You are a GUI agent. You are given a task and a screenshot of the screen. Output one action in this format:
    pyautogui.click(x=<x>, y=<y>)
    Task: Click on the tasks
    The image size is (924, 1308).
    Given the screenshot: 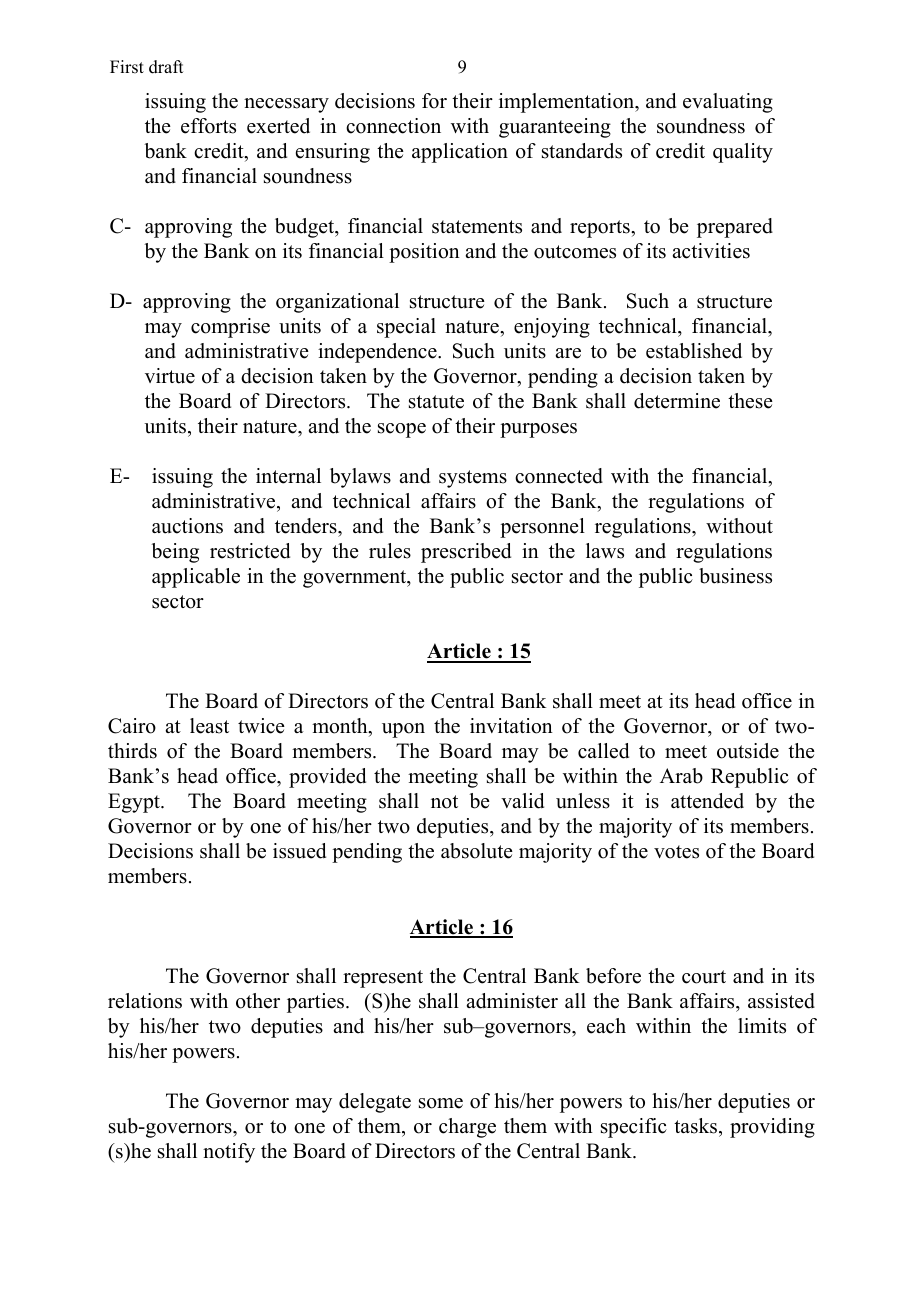 What is the action you would take?
    pyautogui.click(x=697, y=1127)
